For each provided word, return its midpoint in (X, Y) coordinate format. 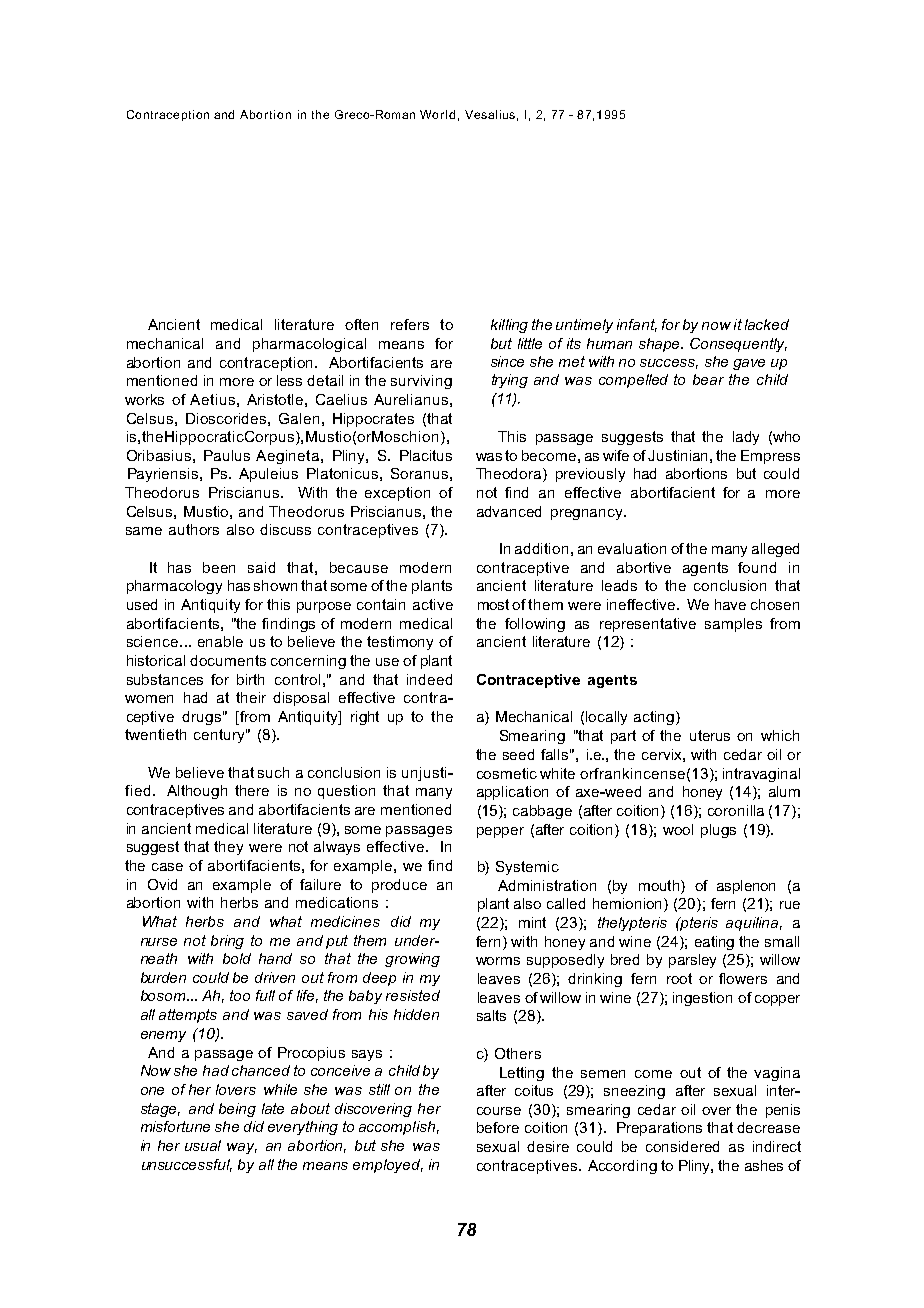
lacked (767, 324)
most (493, 604)
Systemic (527, 868)
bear (708, 379)
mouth (660, 885)
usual (203, 1145)
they (228, 848)
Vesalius (490, 114)
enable (220, 641)
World (437, 114)
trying (510, 381)
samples (733, 625)
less (289, 380)
